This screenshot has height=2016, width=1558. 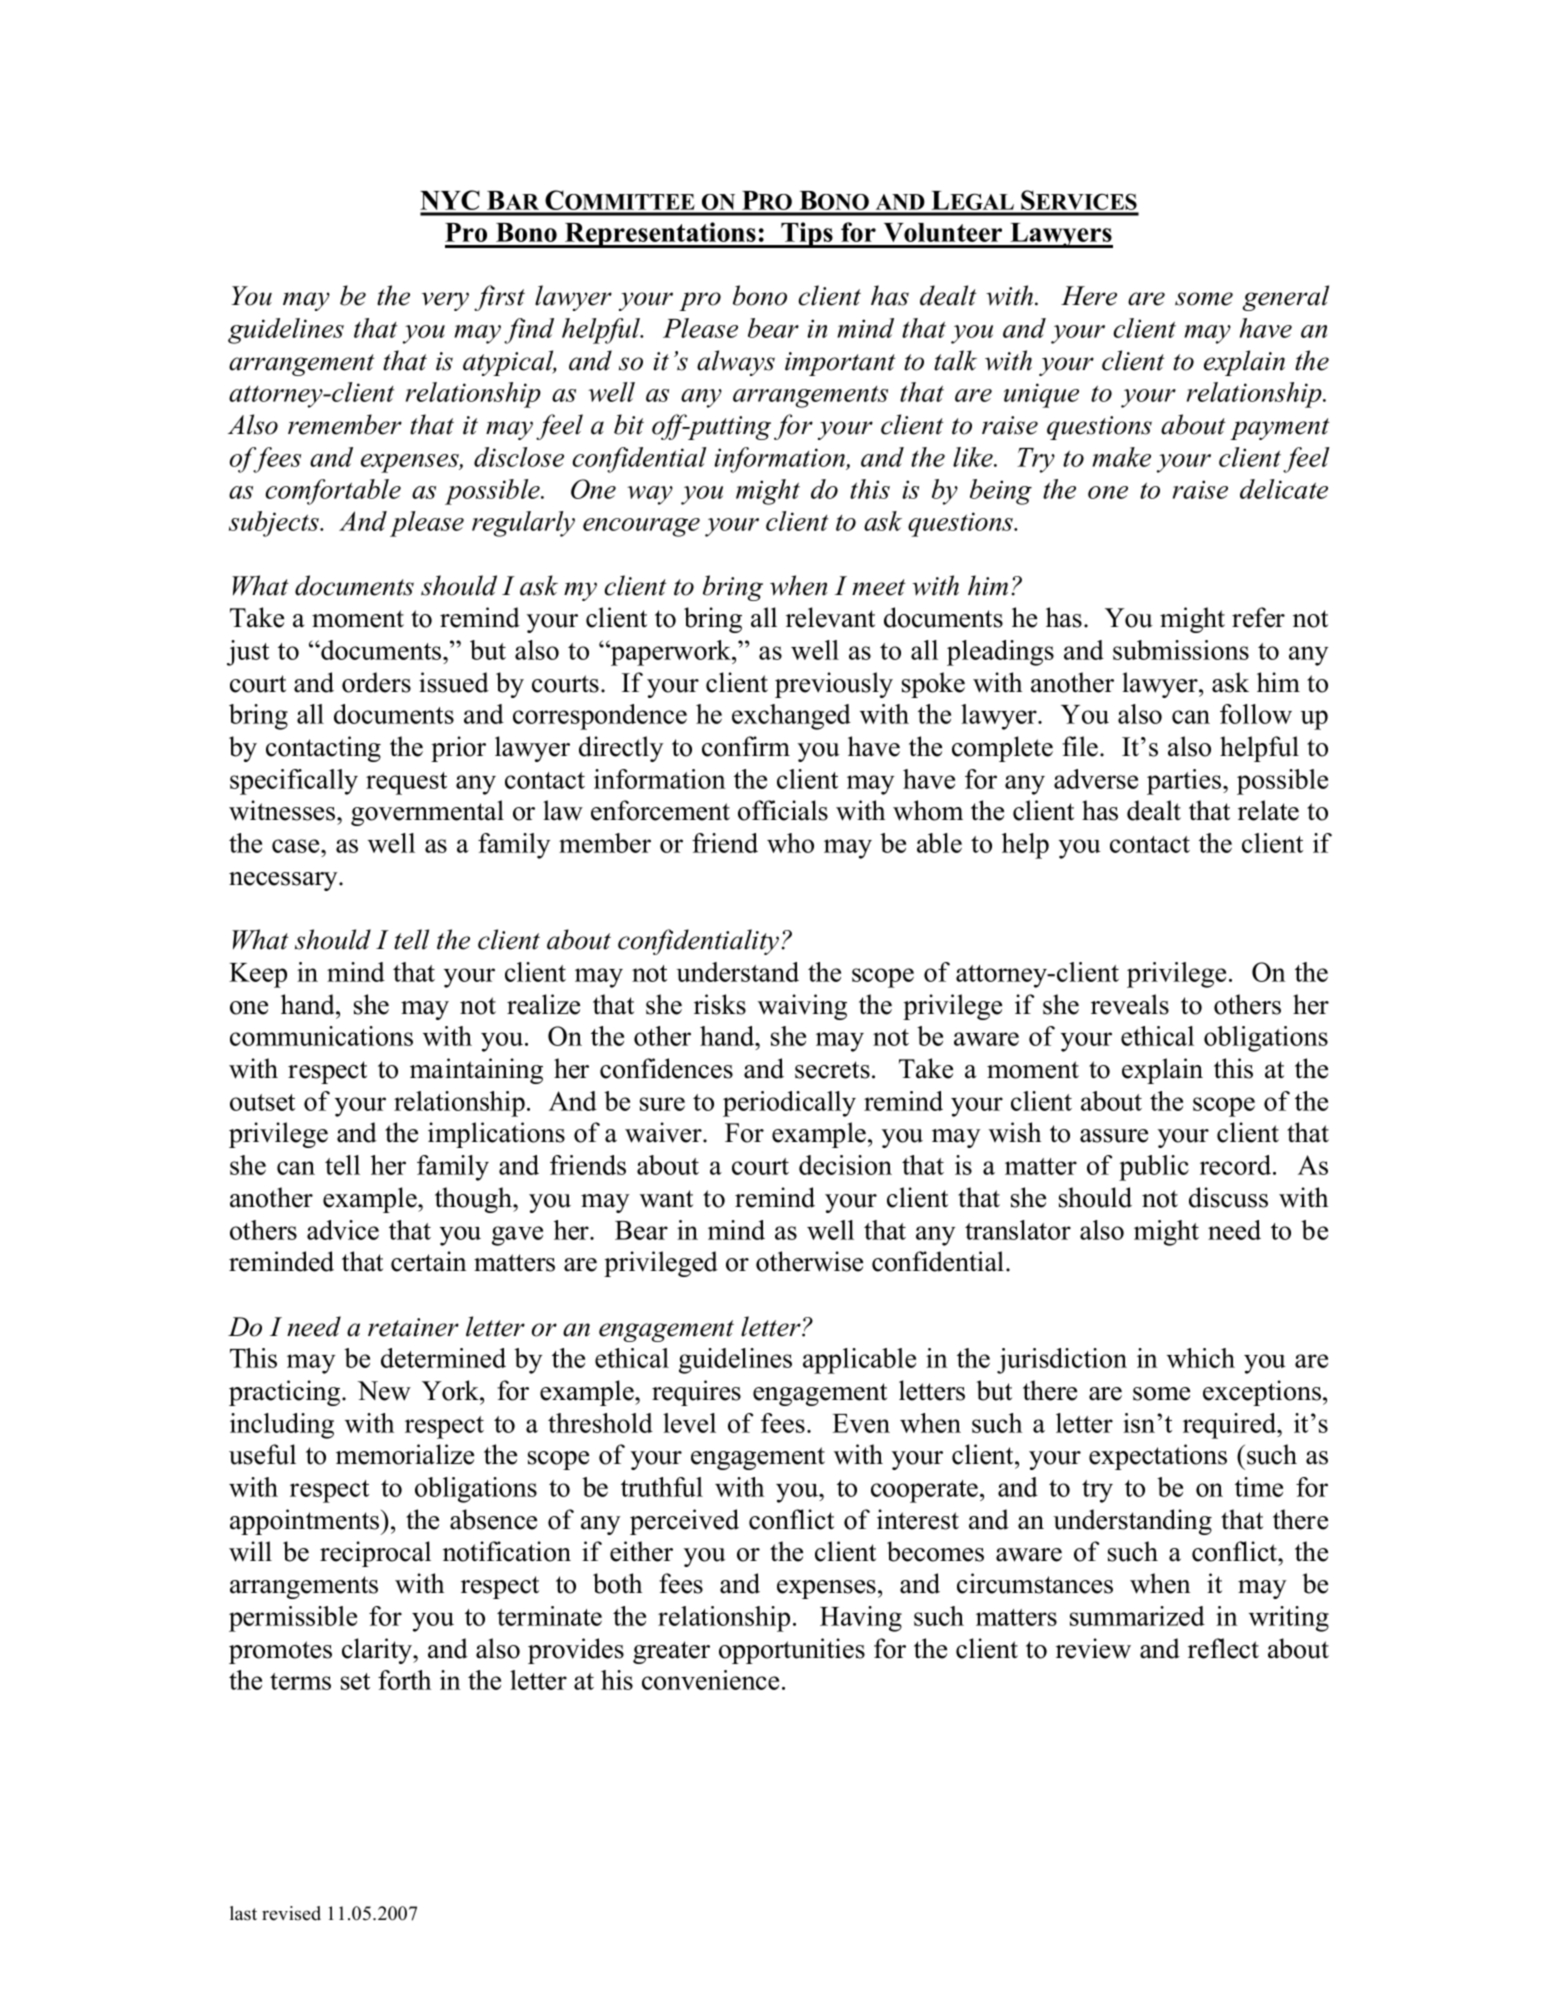 I want to click on exchanged, so click(x=791, y=717).
